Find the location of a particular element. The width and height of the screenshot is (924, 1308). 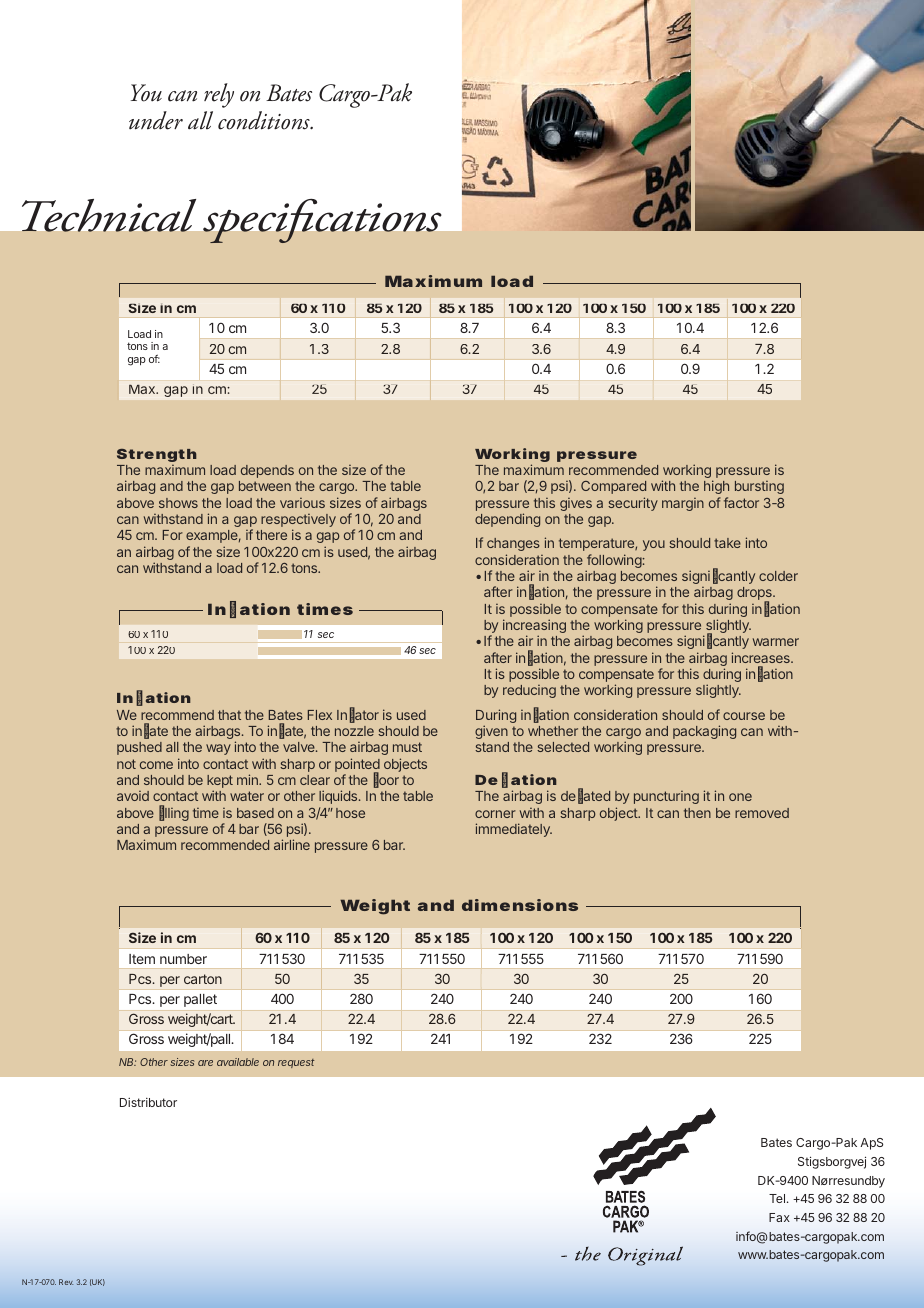

request is located at coordinates (296, 1063).
